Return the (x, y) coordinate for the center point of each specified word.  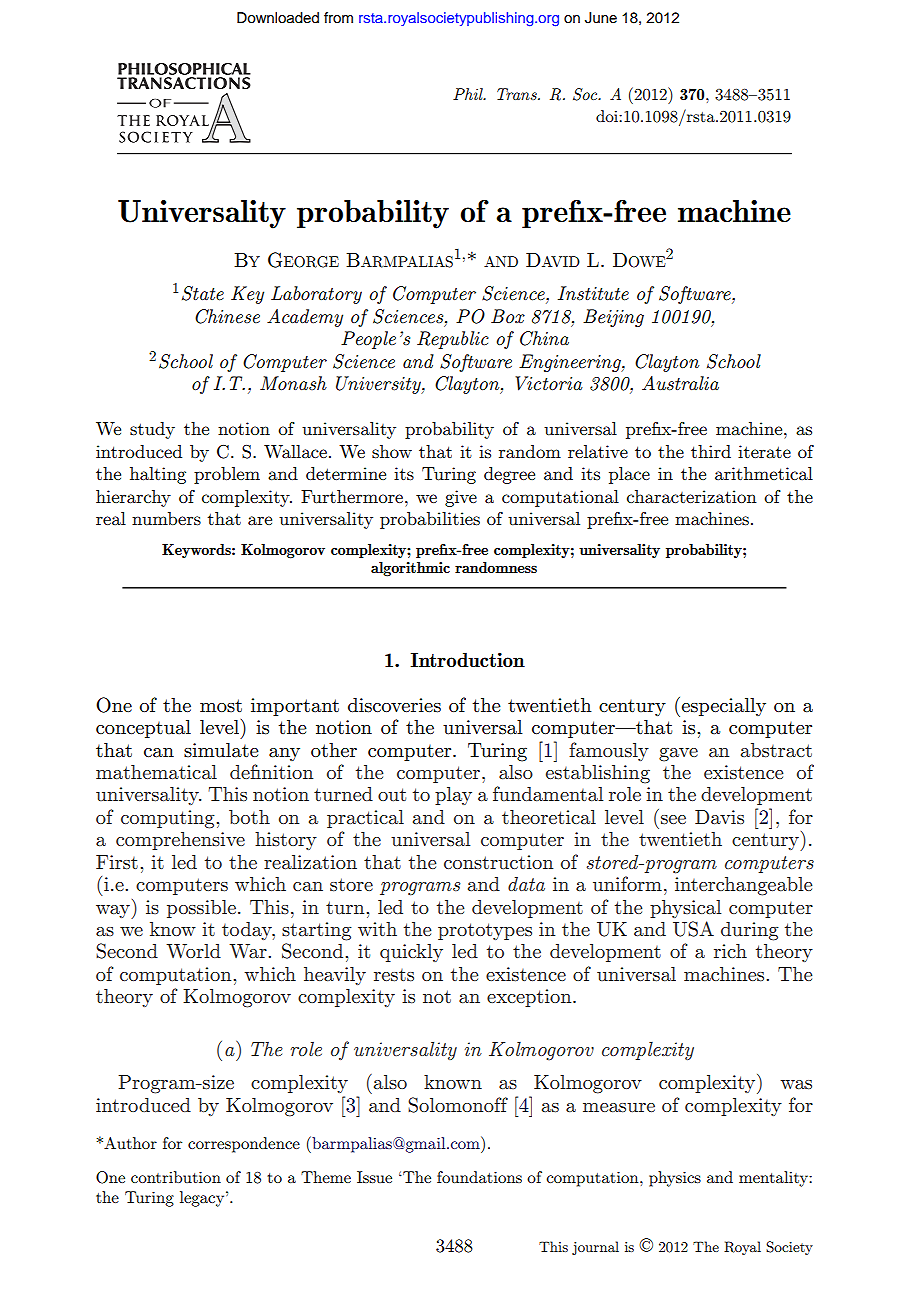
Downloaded (278, 18)
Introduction (467, 659)
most (221, 705)
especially (722, 707)
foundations (479, 1177)
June (601, 18)
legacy (203, 1199)
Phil (469, 94)
